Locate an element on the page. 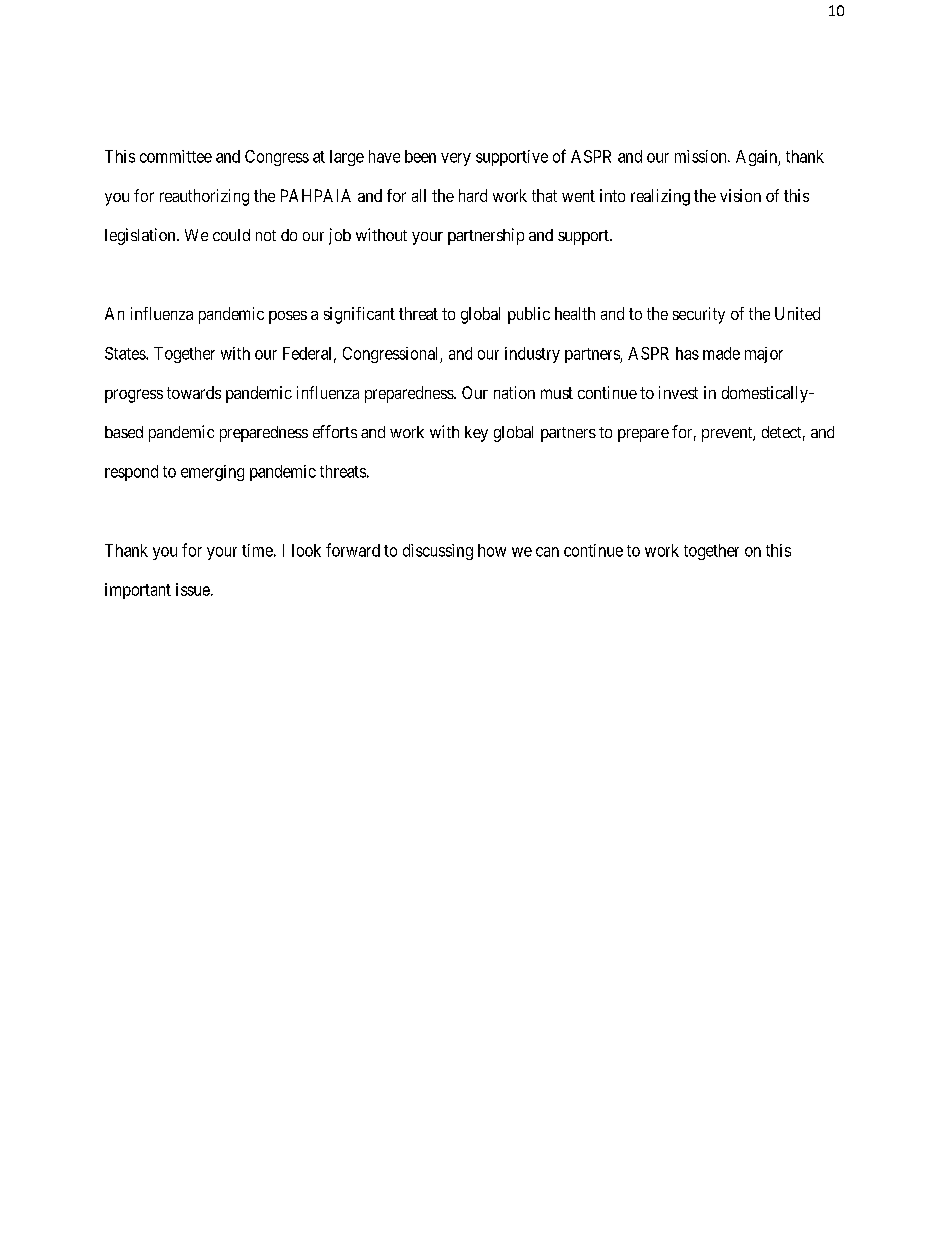  issue is located at coordinates (193, 589).
